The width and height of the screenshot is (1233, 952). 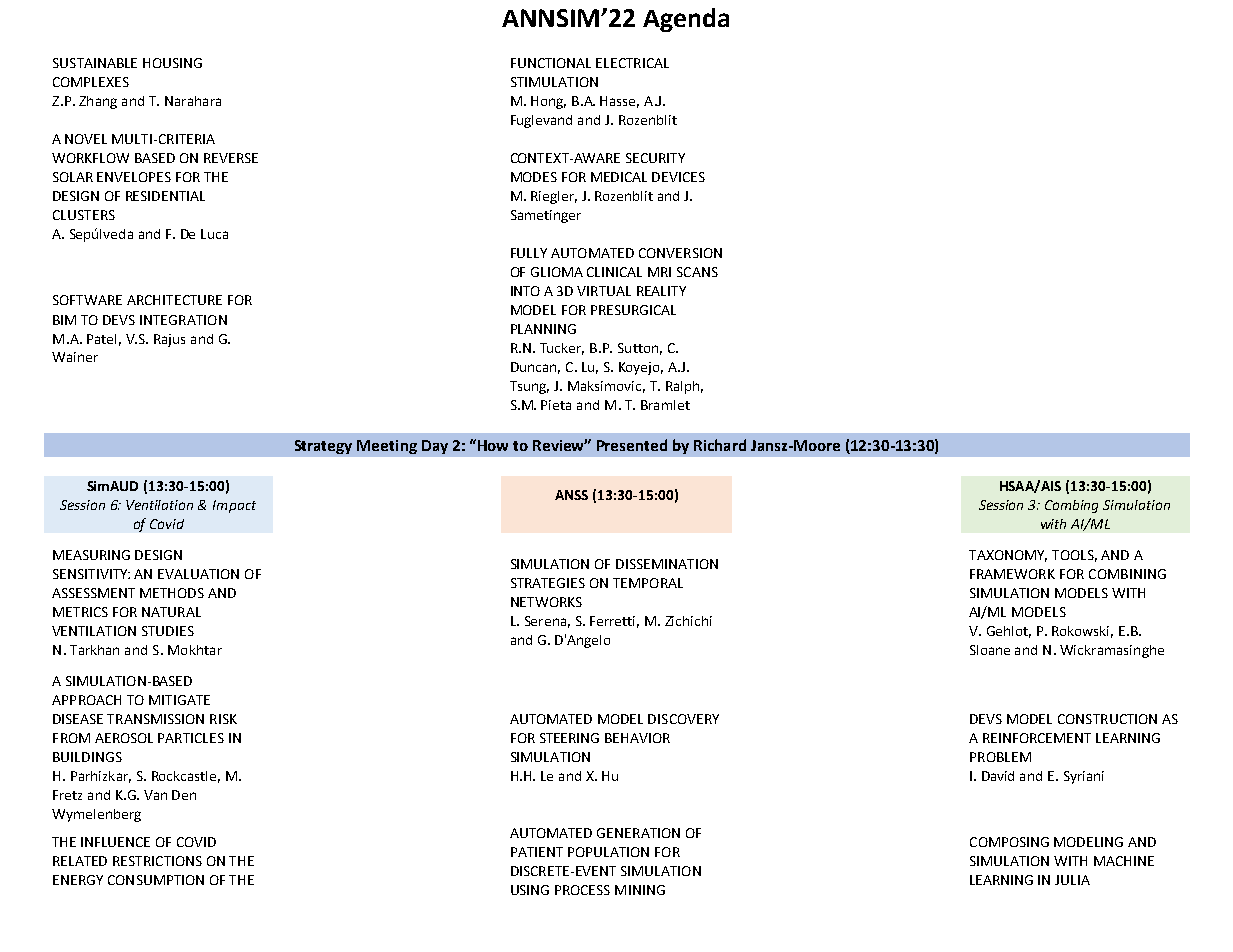 I want to click on ELECTRICAL, so click(x=632, y=63).
